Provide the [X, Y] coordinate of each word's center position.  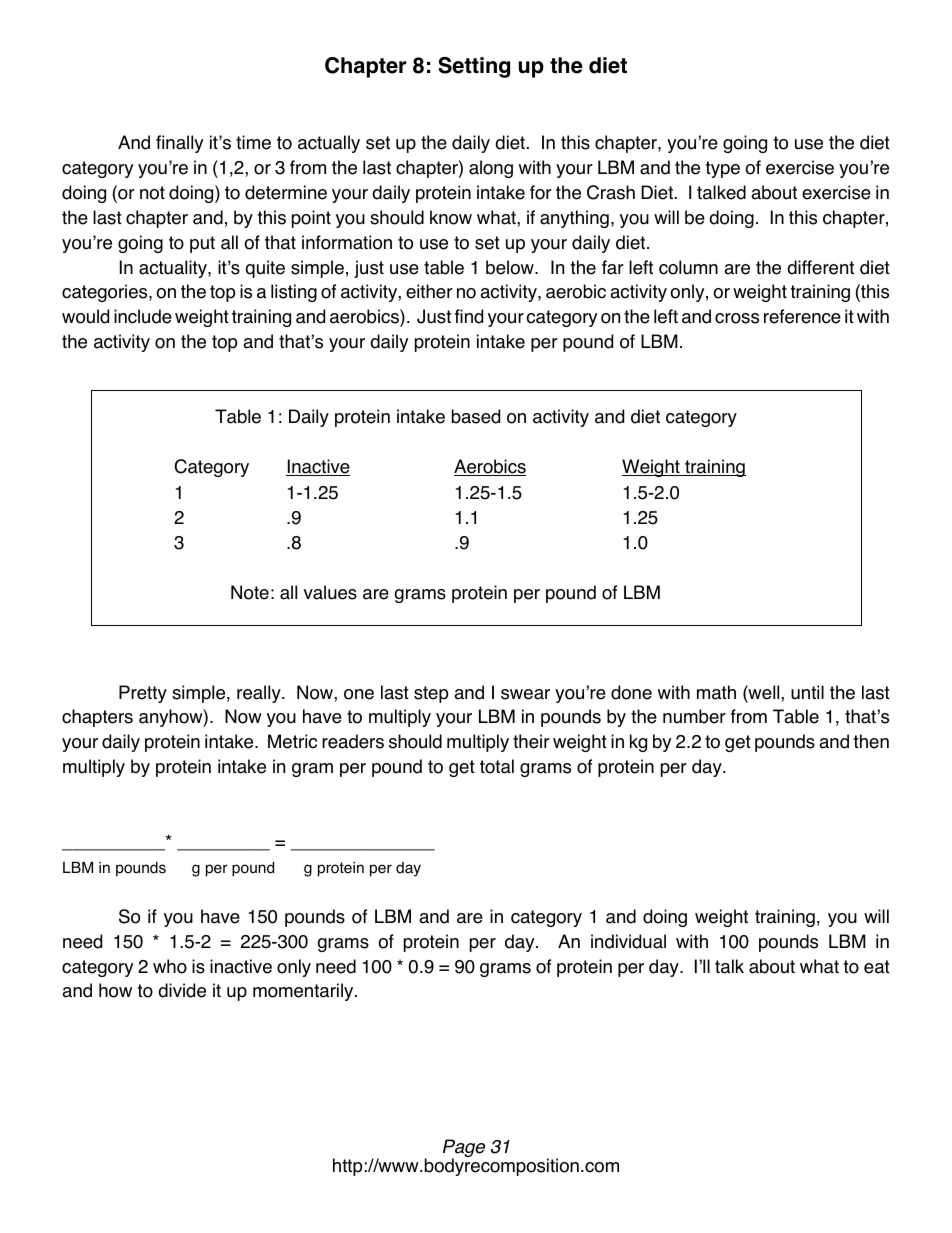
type [722, 169]
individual [628, 941]
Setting [474, 67]
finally [179, 144]
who [170, 966]
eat [877, 967]
